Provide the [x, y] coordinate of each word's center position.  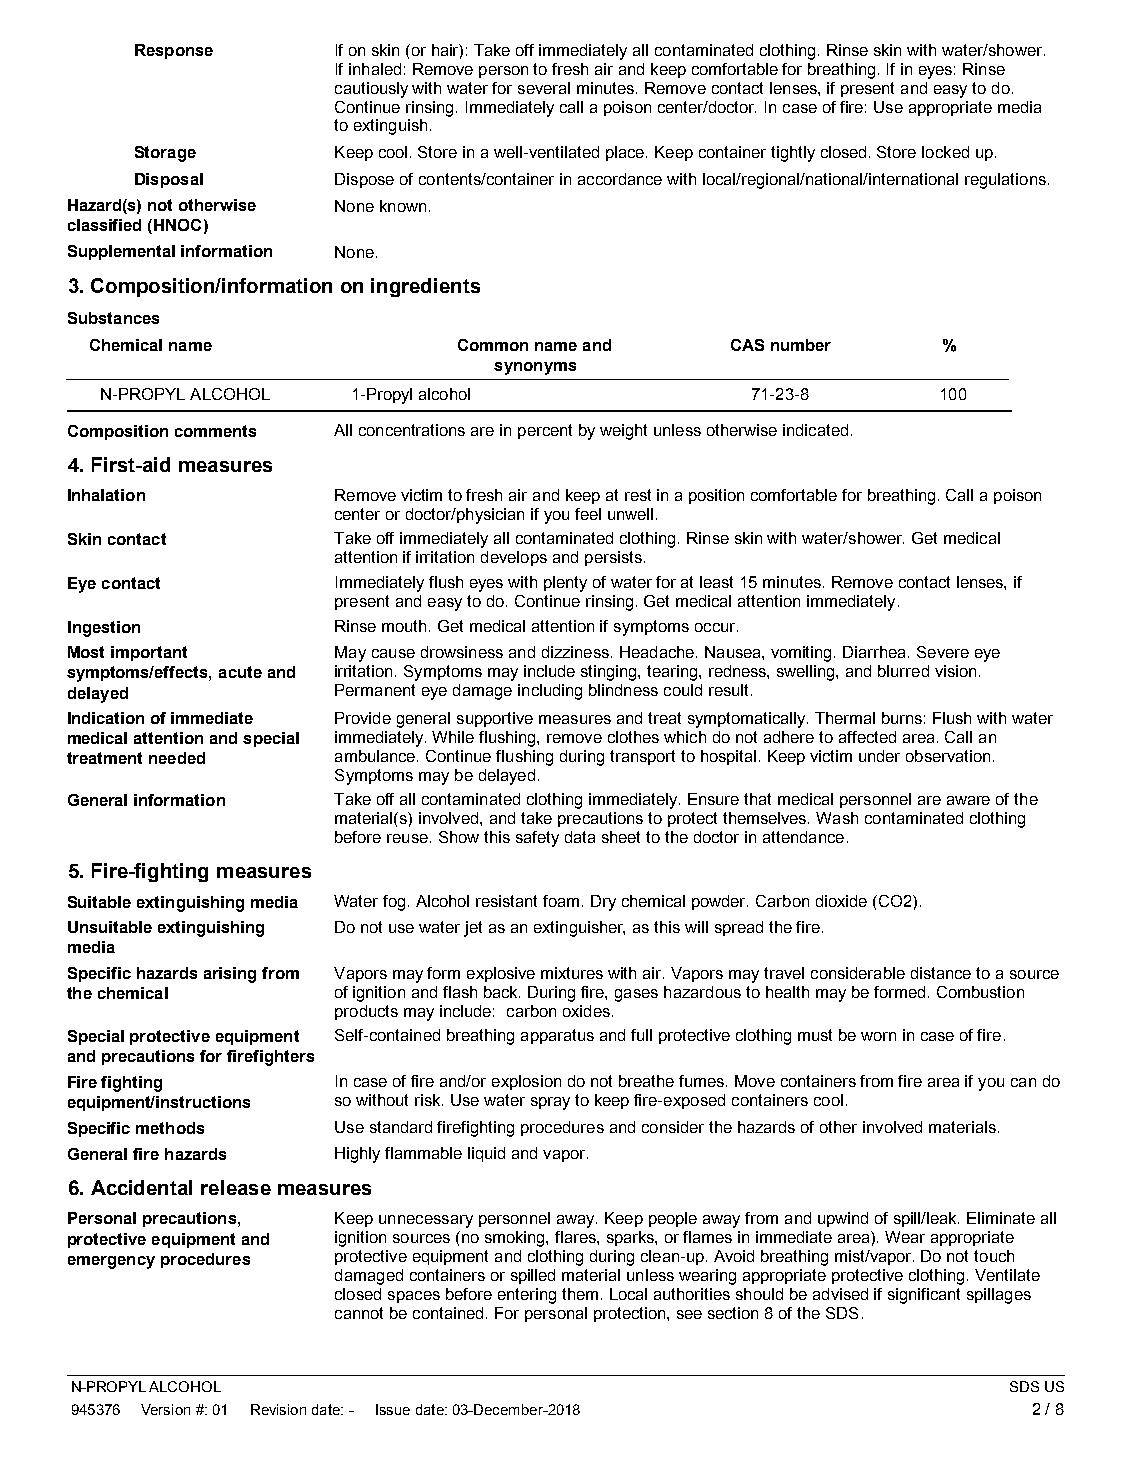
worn [878, 1036]
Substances [113, 318]
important [149, 653]
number [801, 345]
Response [174, 51]
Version [165, 1409]
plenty [565, 584]
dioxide [841, 901]
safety [537, 839]
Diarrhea [876, 652]
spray [550, 1103]
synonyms [535, 368]
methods [170, 1128]
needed [177, 758]
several [544, 88]
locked [945, 152]
